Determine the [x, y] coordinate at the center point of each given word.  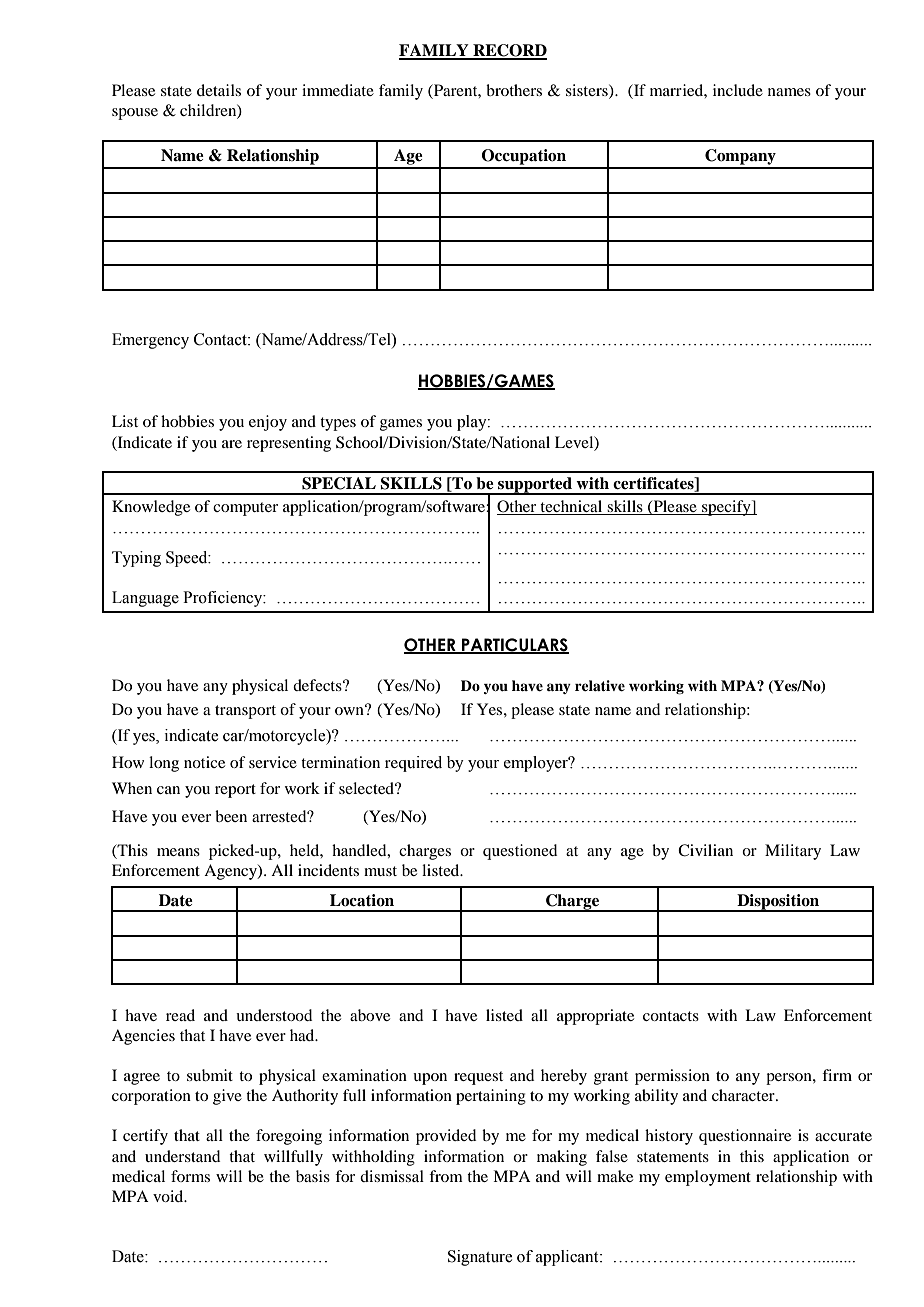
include [738, 90]
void [169, 1196]
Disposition [778, 903]
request [478, 1078]
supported [535, 486]
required [413, 764]
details [219, 90]
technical [571, 506]
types [338, 424]
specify [726, 508]
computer [245, 509]
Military [793, 852]
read [180, 1015]
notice [204, 762]
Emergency [150, 341]
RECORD [509, 51]
